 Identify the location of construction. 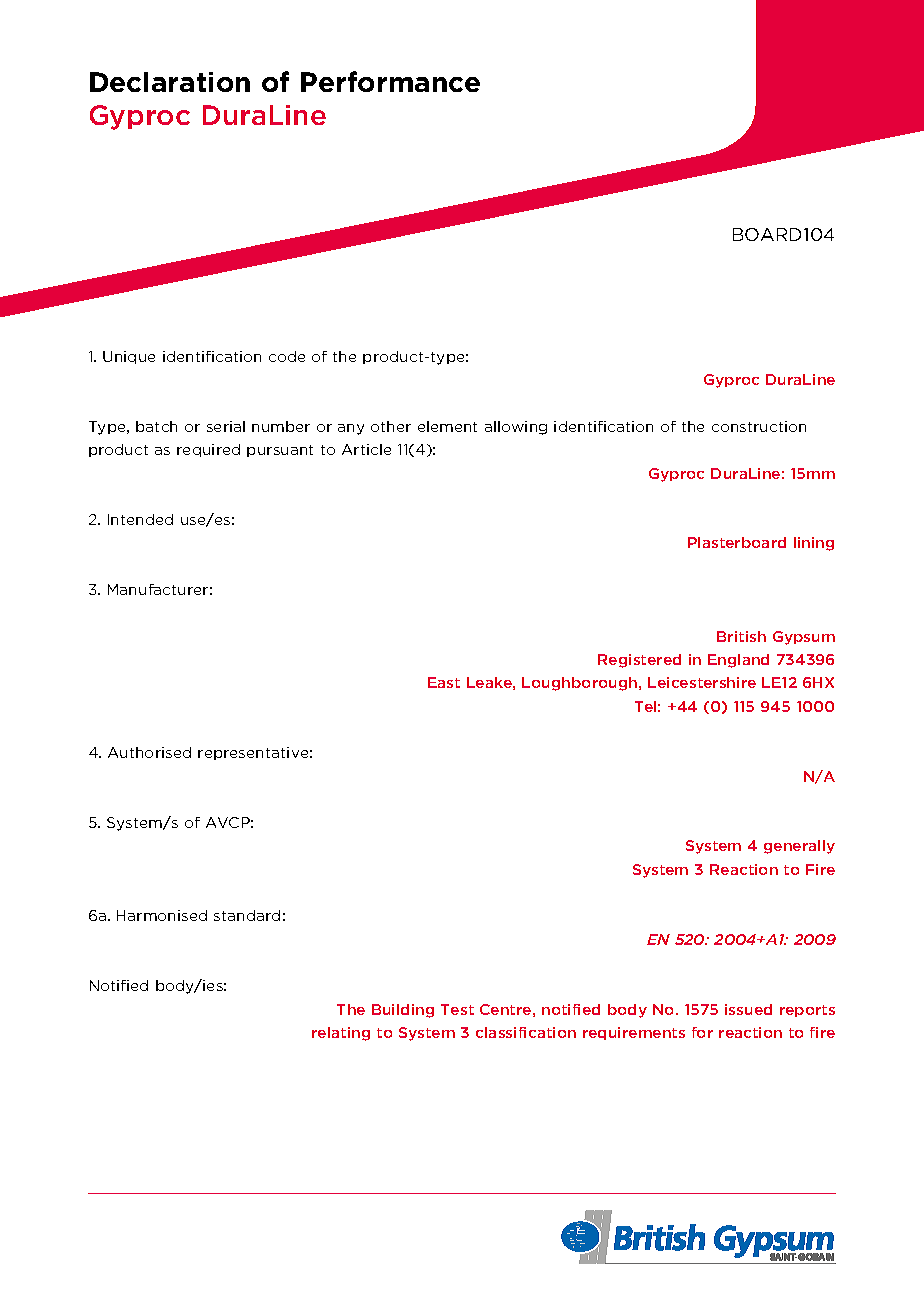
(759, 426).
